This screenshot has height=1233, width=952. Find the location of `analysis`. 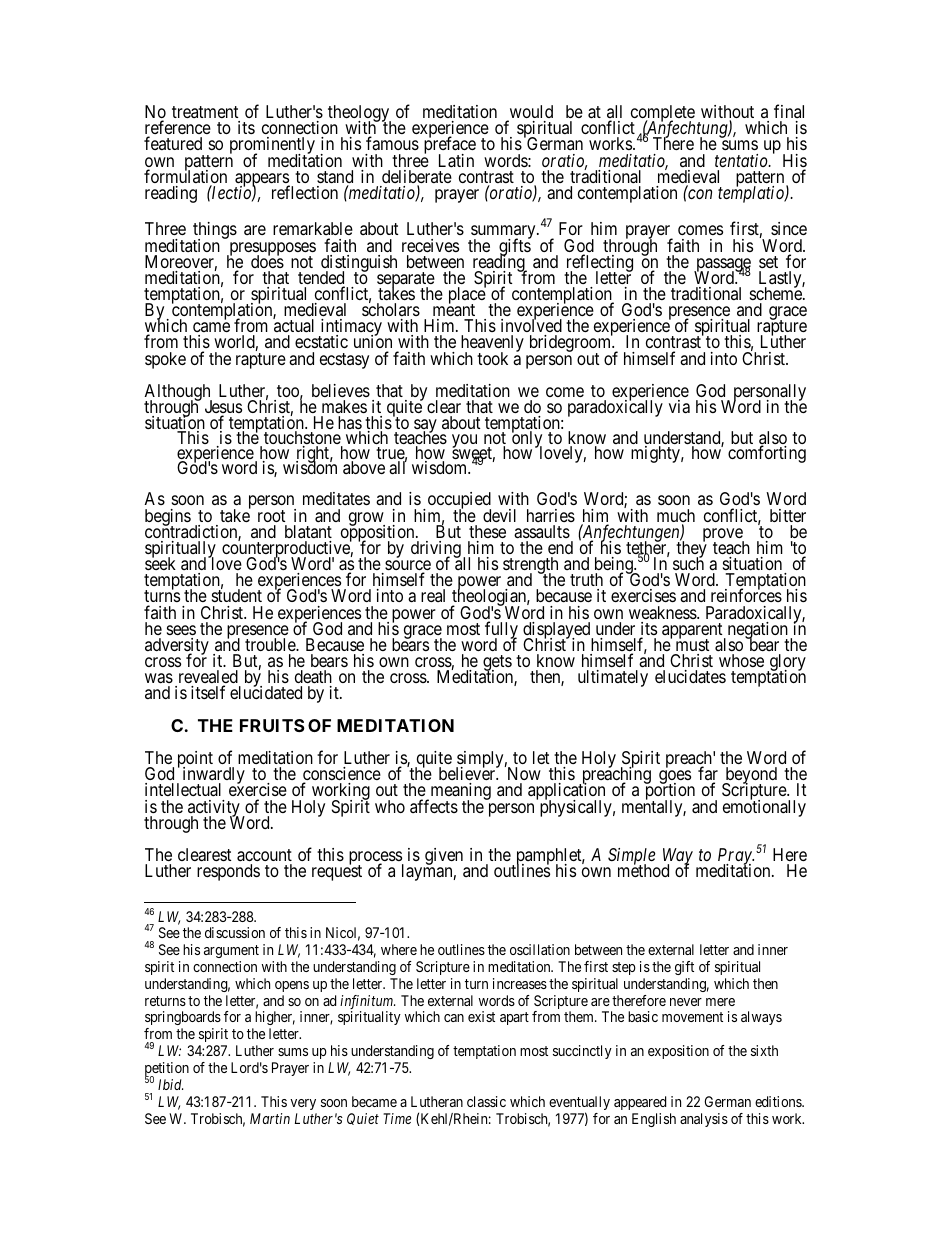

analysis is located at coordinates (704, 1120).
